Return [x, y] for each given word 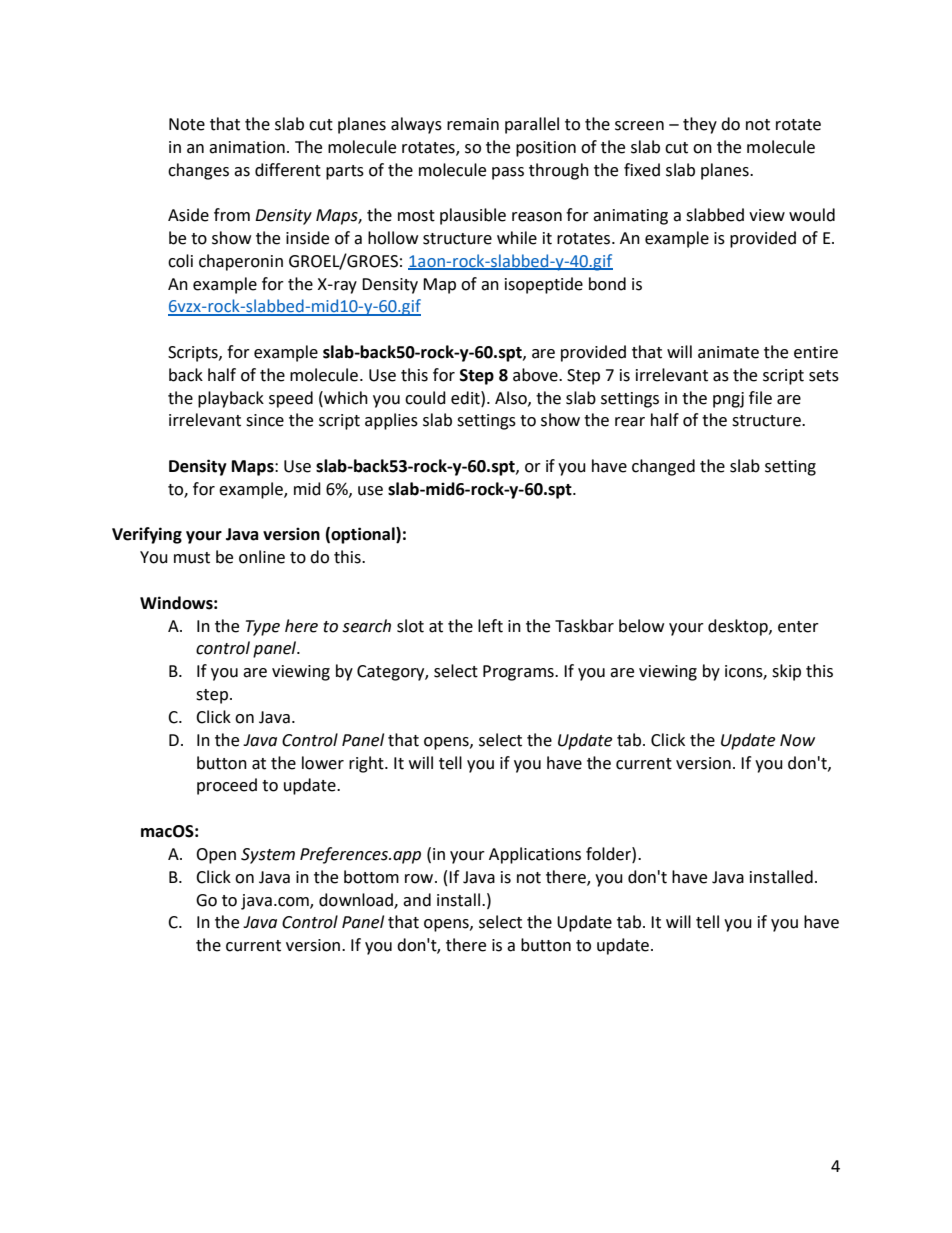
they [700, 125]
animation [247, 147]
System [268, 856]
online [262, 557]
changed [663, 467]
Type [263, 628]
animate [728, 352]
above [536, 375]
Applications [535, 855]
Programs [519, 673]
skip [786, 672]
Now [797, 740]
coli [180, 261]
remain [473, 124]
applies [391, 421]
